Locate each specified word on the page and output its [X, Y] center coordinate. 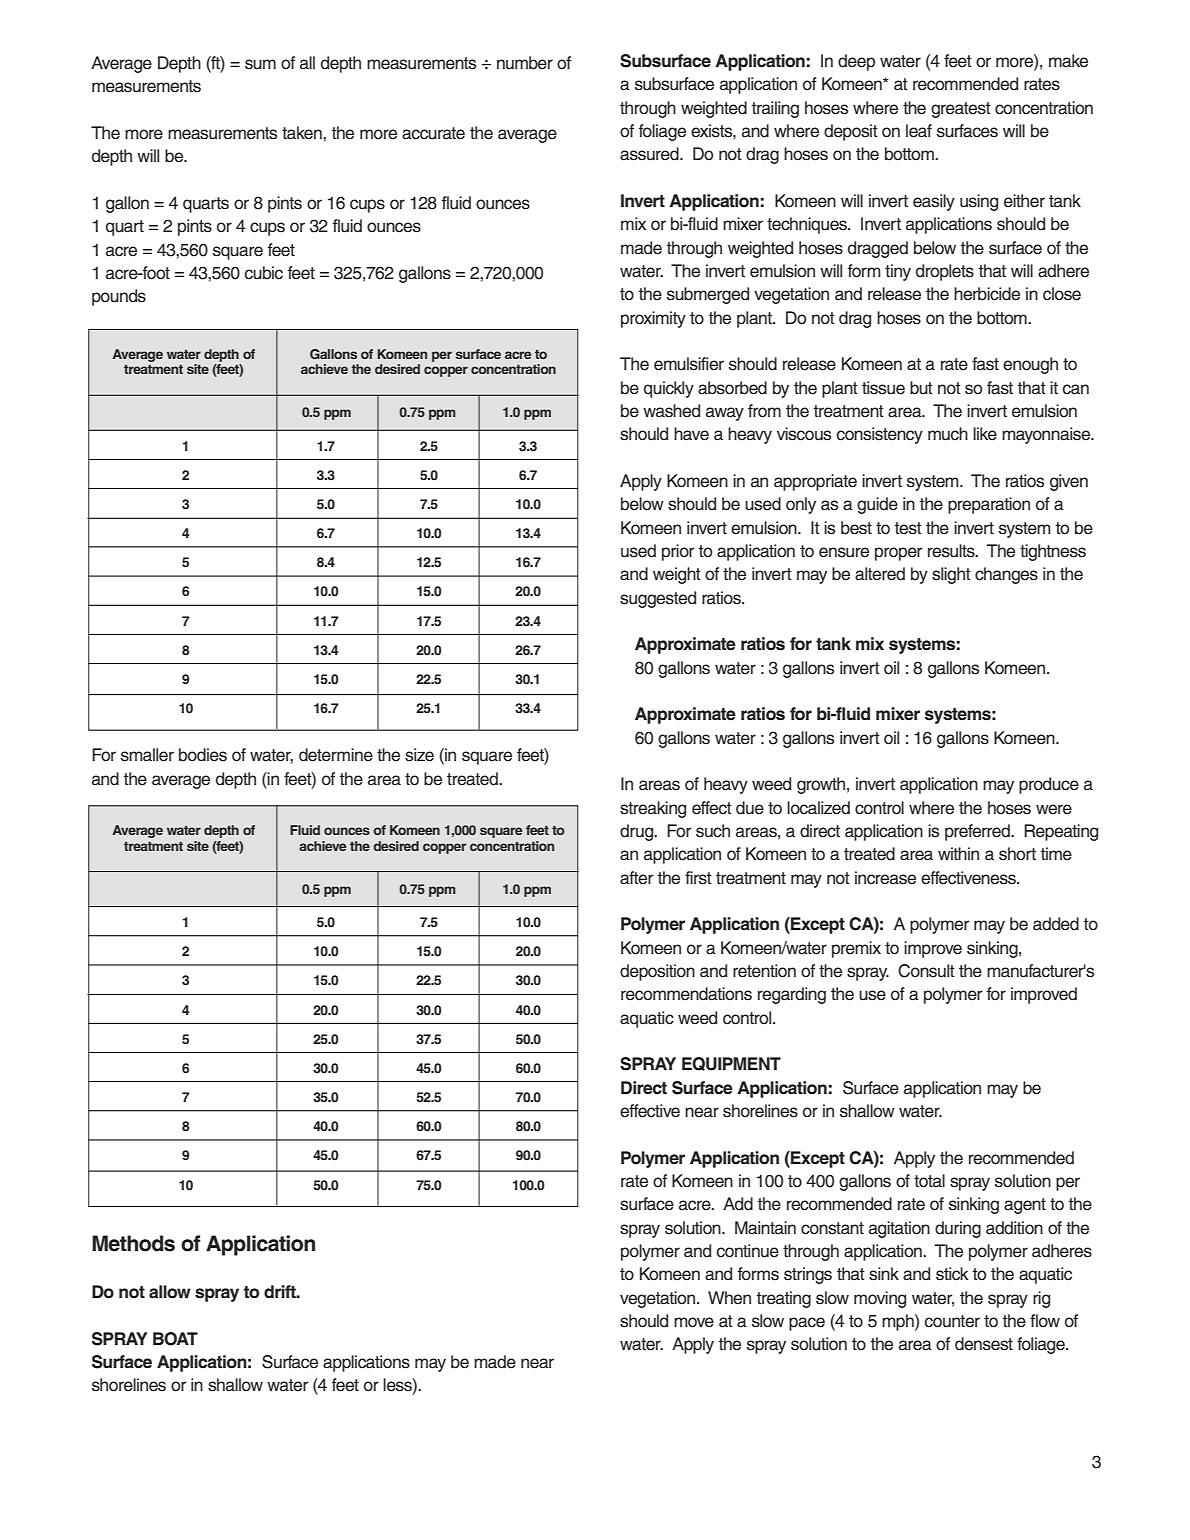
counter [952, 1321]
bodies [203, 755]
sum [260, 64]
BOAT [175, 1339]
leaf [919, 131]
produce [1049, 785]
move [694, 1322]
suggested [658, 599]
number [525, 63]
